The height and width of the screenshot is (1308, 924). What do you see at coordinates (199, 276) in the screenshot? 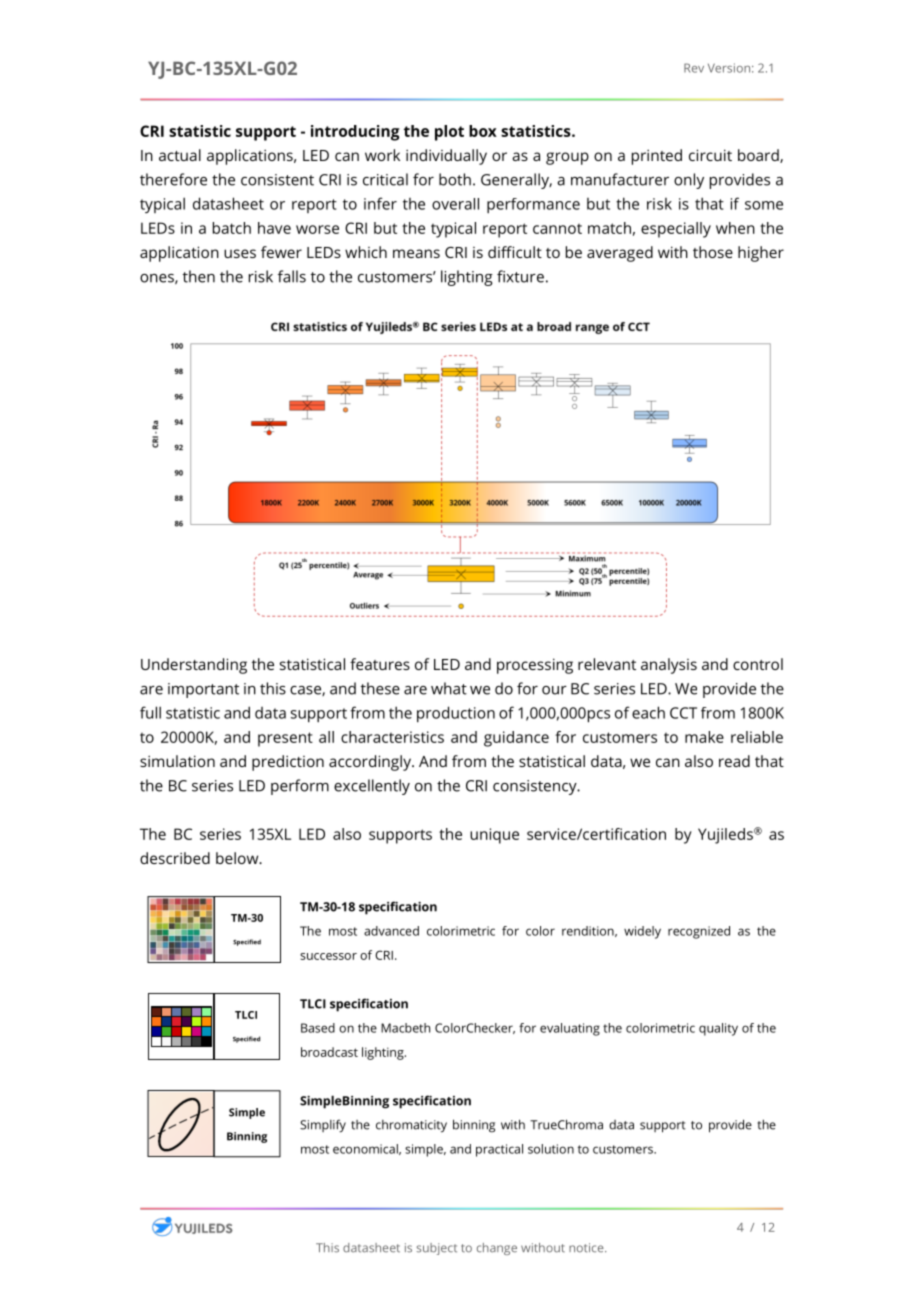
I see `then` at bounding box center [199, 276].
